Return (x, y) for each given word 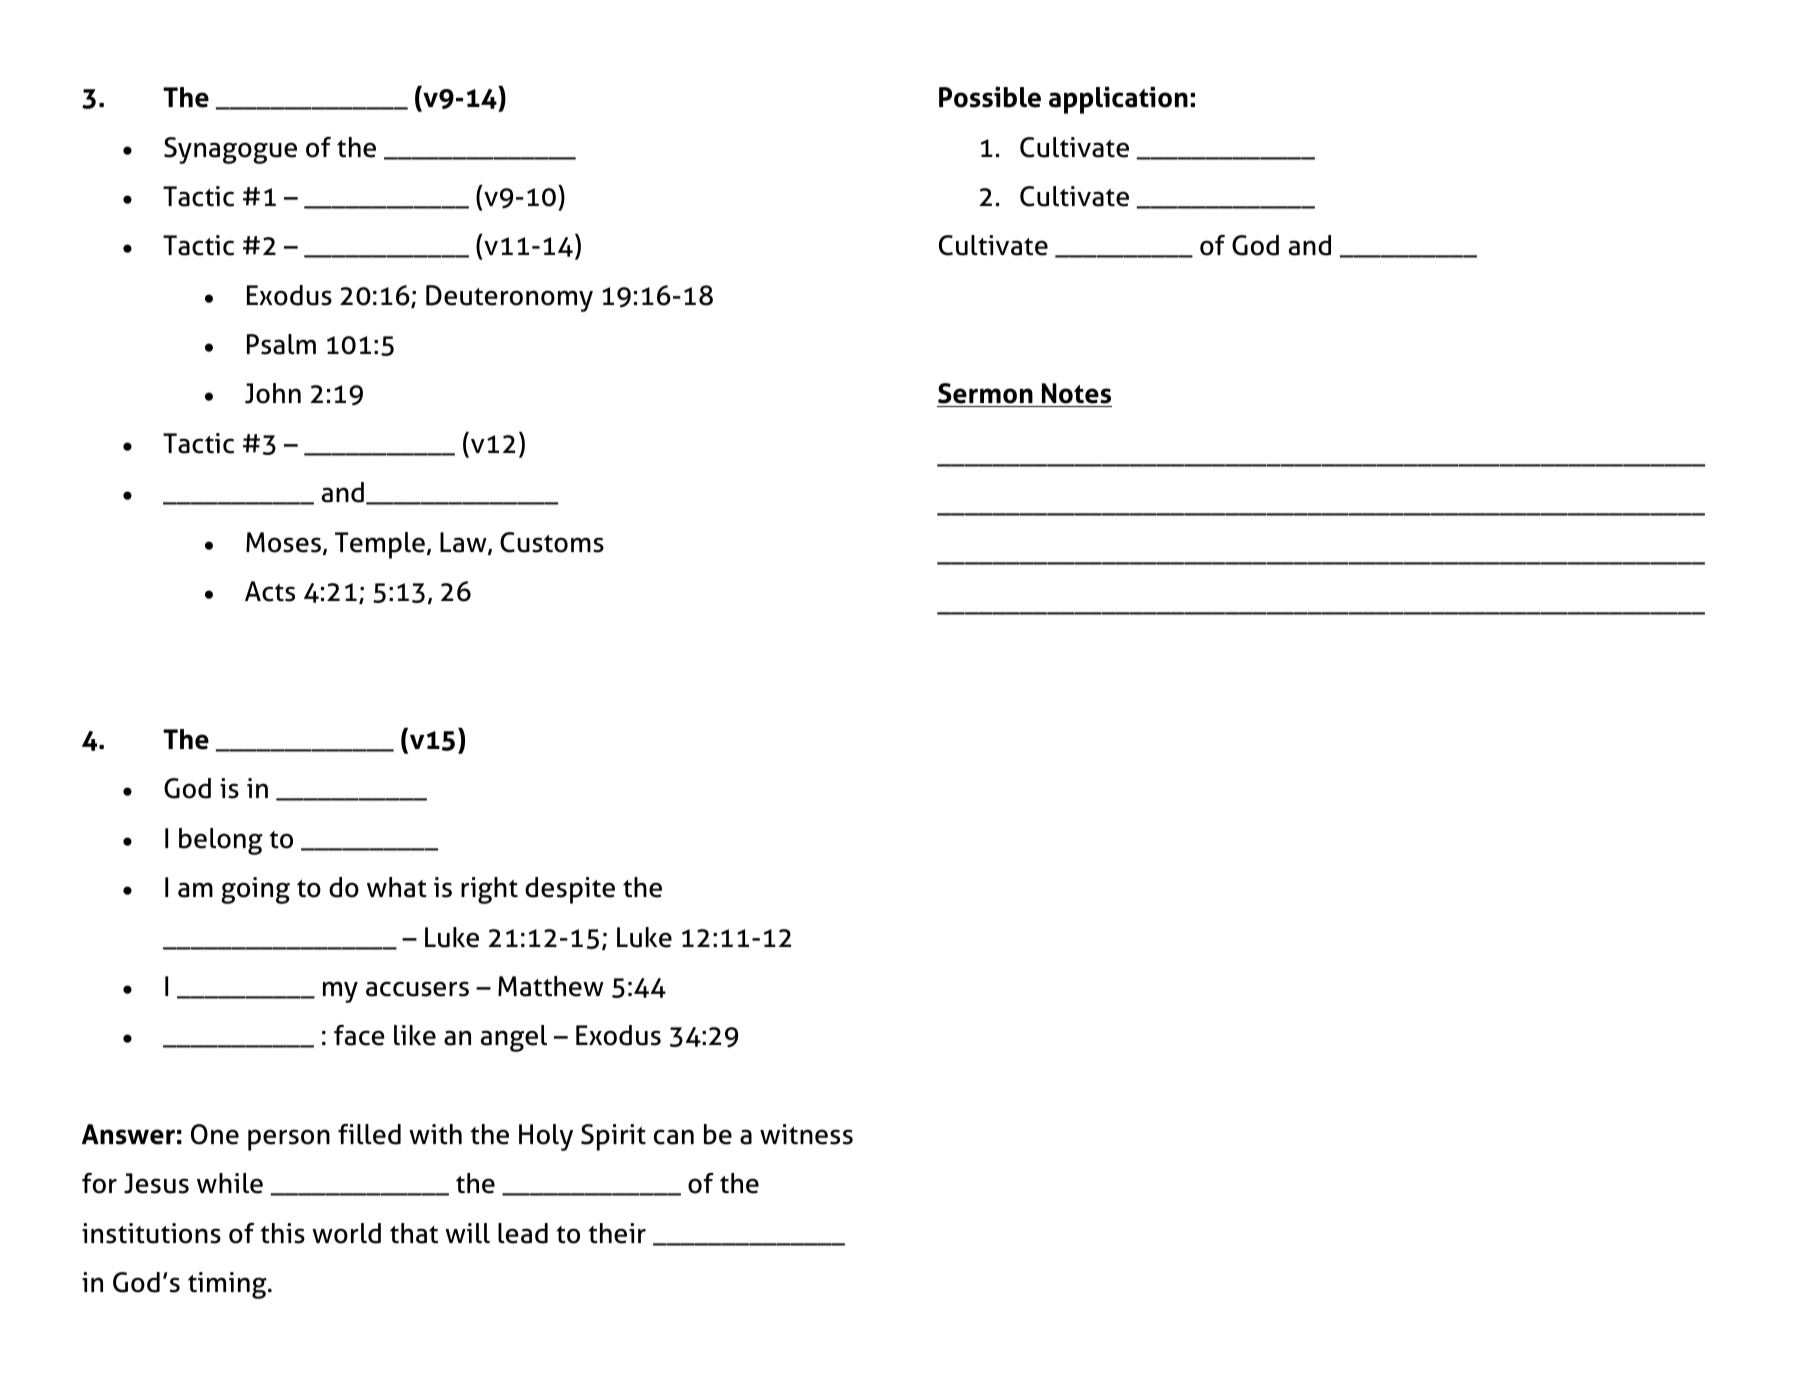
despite (570, 890)
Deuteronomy (509, 298)
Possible (990, 97)
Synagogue (230, 150)
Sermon (986, 395)
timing (228, 1285)
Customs (552, 542)
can (674, 1137)
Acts (270, 591)
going (255, 890)
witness (806, 1134)
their (617, 1233)
